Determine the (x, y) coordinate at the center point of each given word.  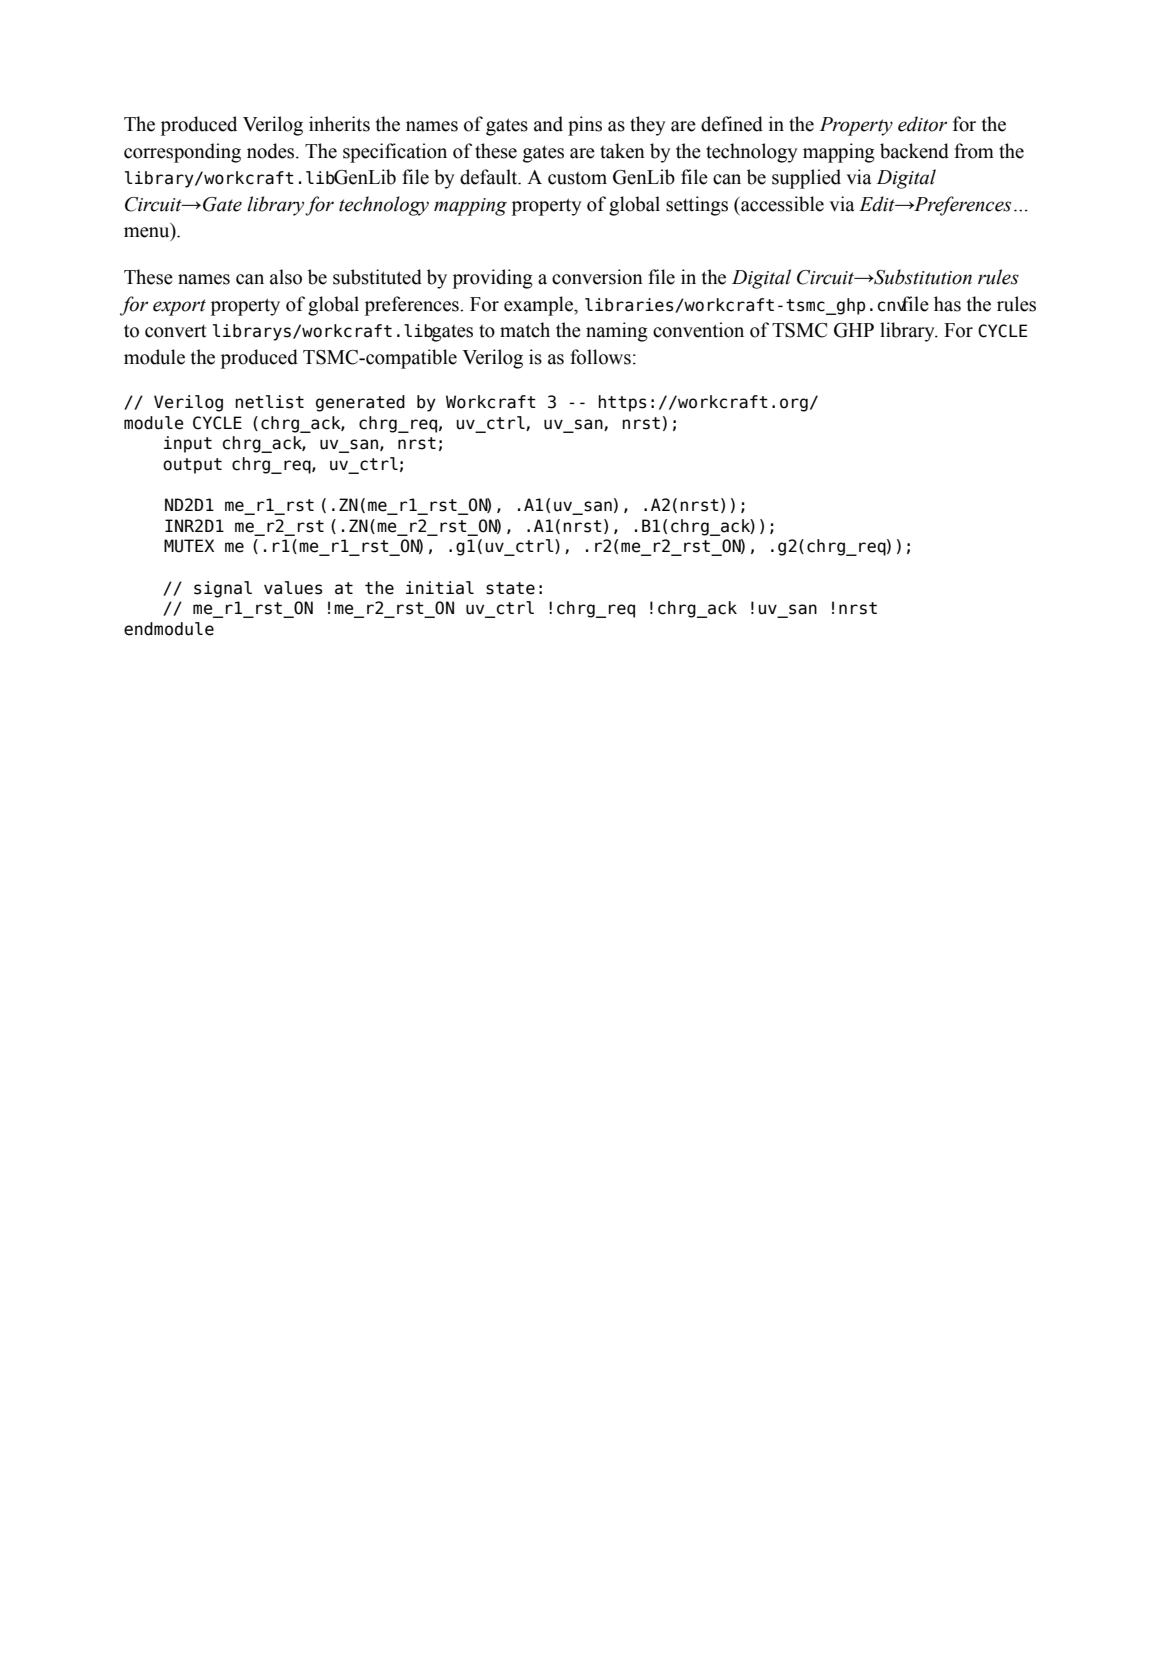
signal (223, 589)
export (179, 307)
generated (360, 403)
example (539, 306)
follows (600, 357)
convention (698, 330)
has (947, 304)
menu (148, 233)
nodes (272, 151)
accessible (781, 204)
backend (914, 151)
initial (440, 588)
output (192, 466)
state (510, 588)
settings (697, 206)
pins (585, 126)
